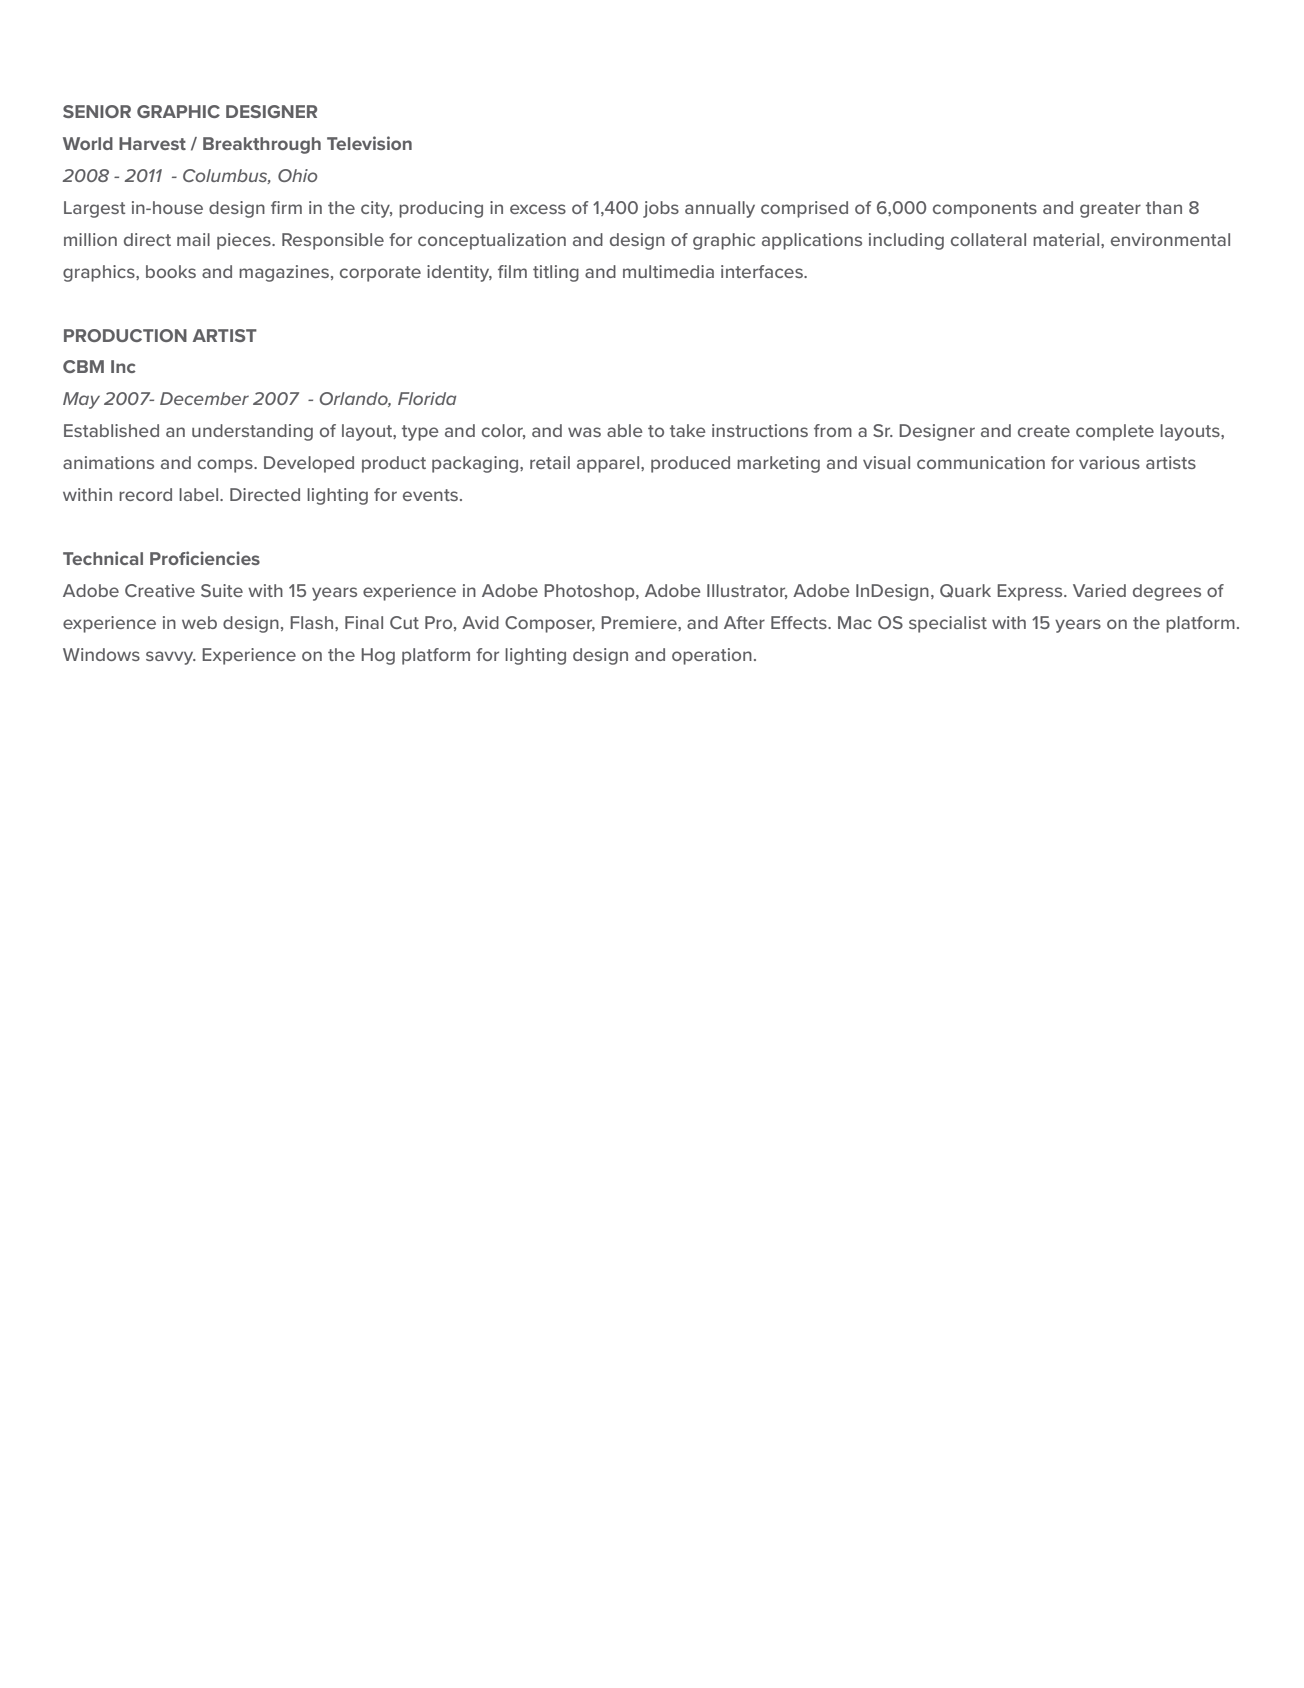 The width and height of the image is (1304, 1688). I want to click on components, so click(985, 210).
